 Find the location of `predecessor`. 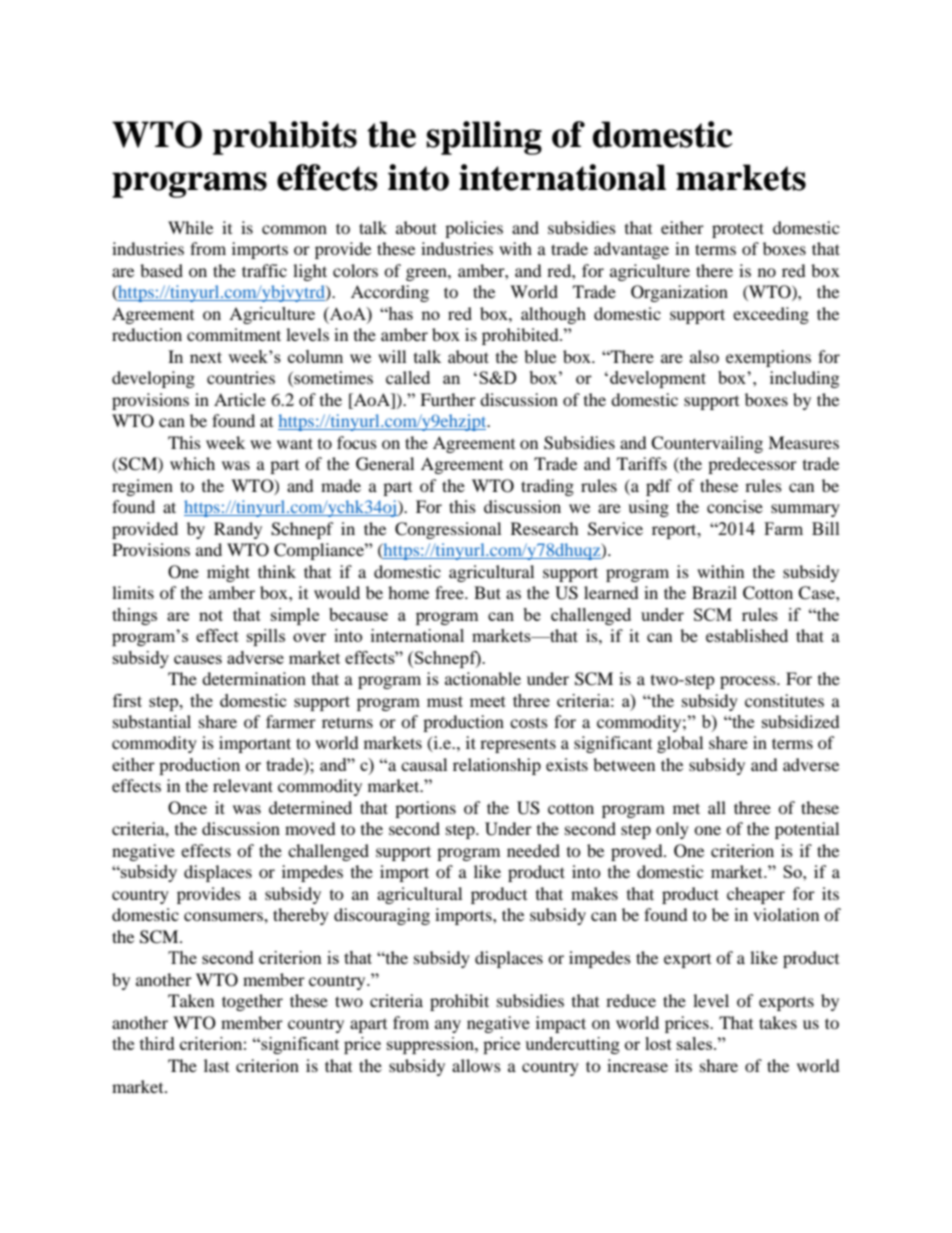

predecessor is located at coordinates (752, 465).
